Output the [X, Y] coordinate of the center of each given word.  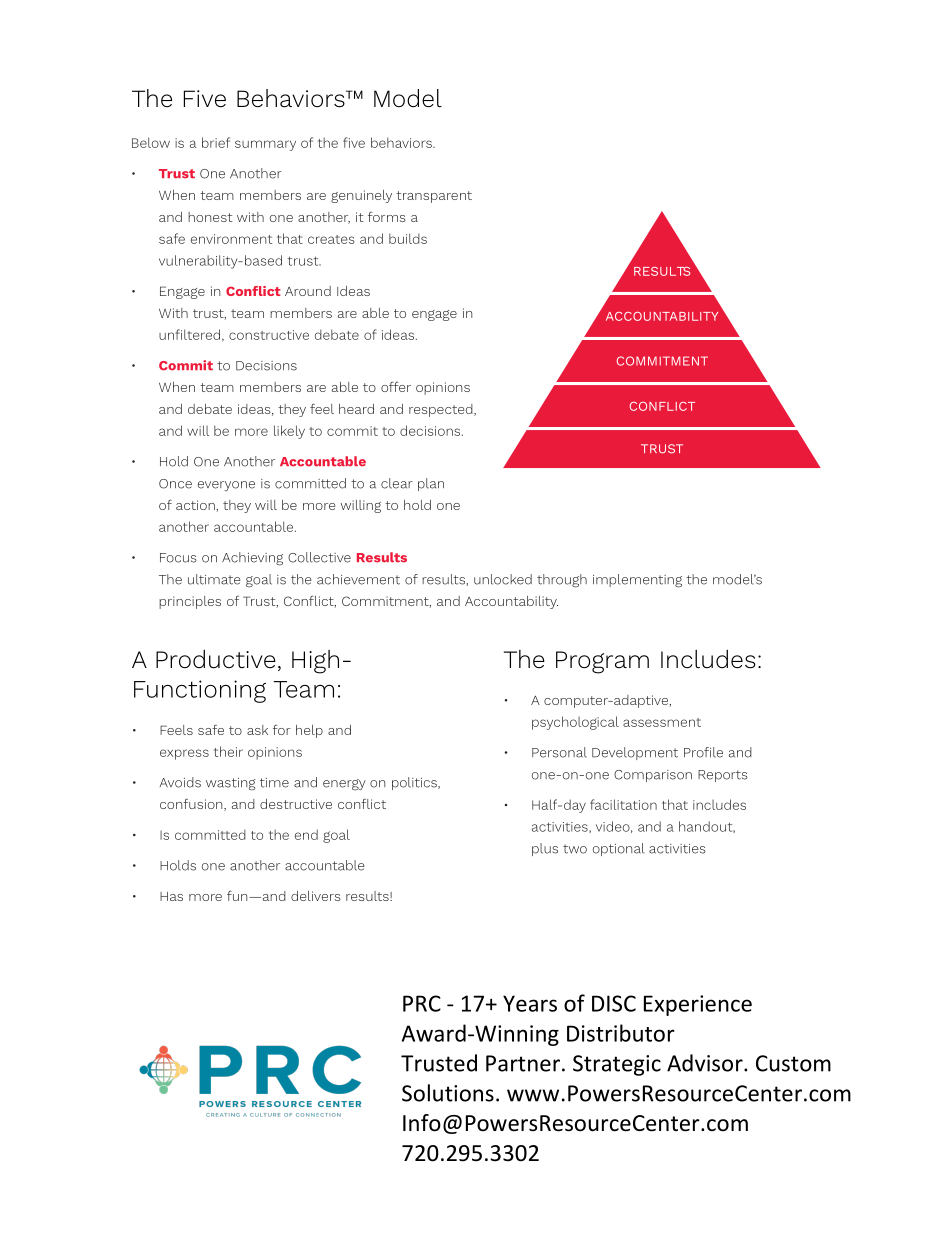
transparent [434, 197]
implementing [637, 581]
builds [408, 238]
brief [216, 142]
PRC [422, 1003]
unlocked [503, 579]
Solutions [448, 1093]
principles [190, 602]
